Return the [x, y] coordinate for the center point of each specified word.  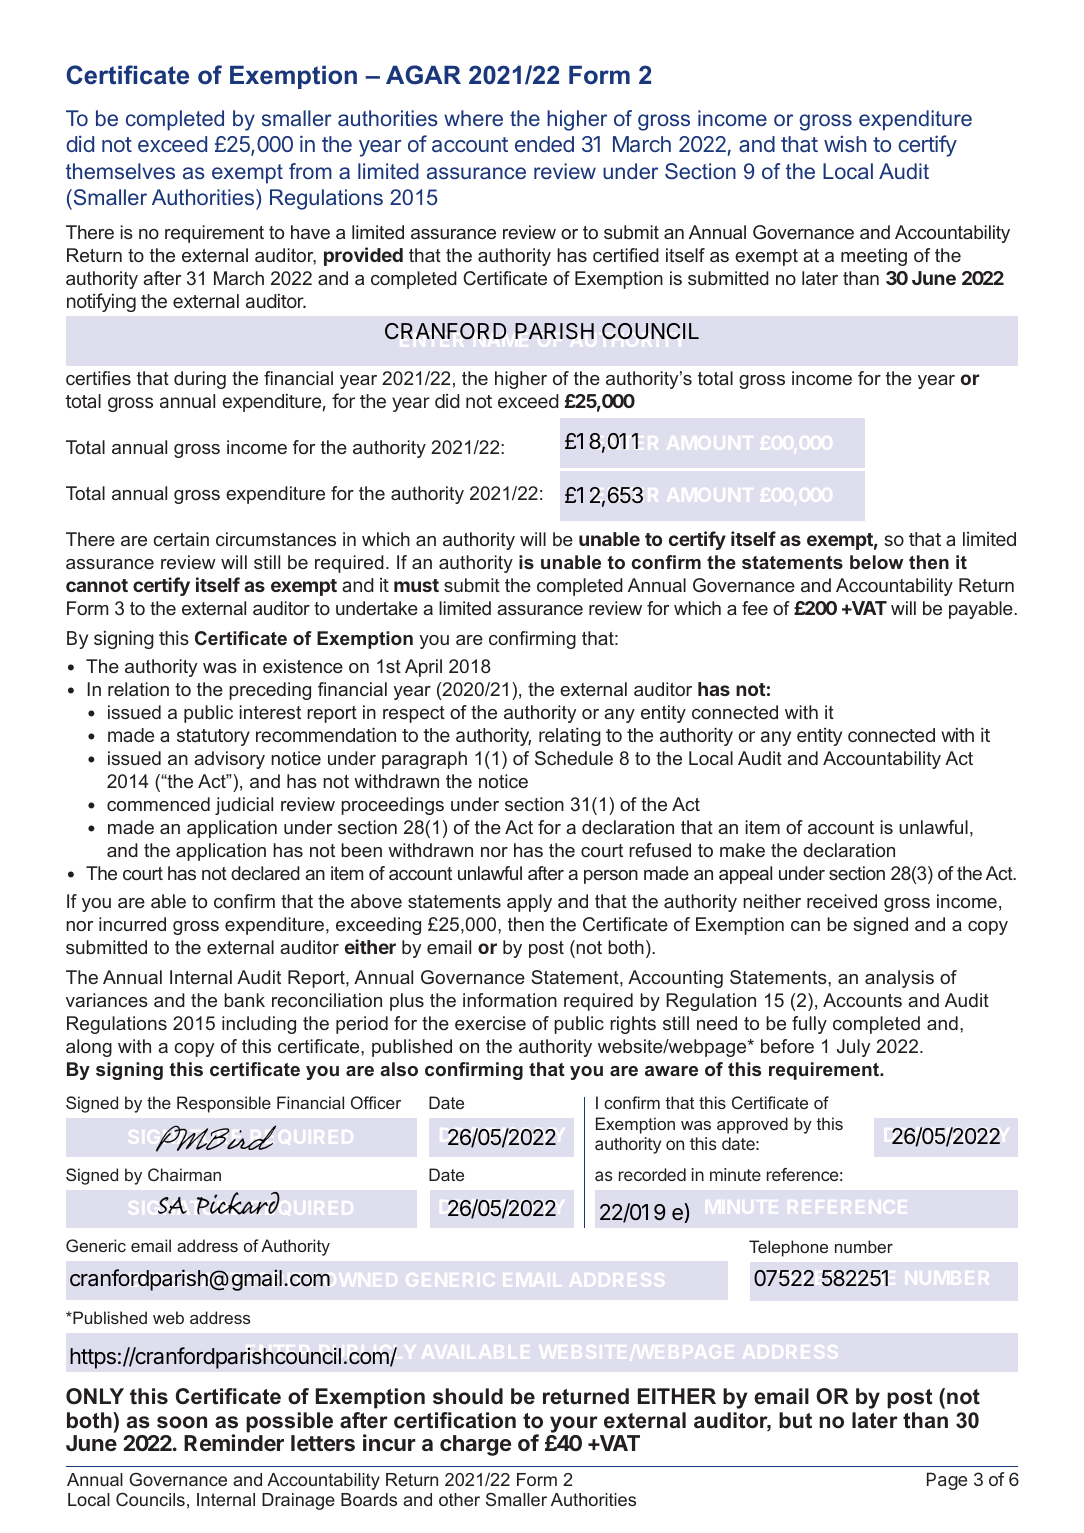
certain [181, 539]
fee [755, 608]
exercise [490, 1023]
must [416, 585]
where [473, 118]
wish [845, 143]
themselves [120, 171]
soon [182, 1422]
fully [809, 1025]
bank [244, 1000]
